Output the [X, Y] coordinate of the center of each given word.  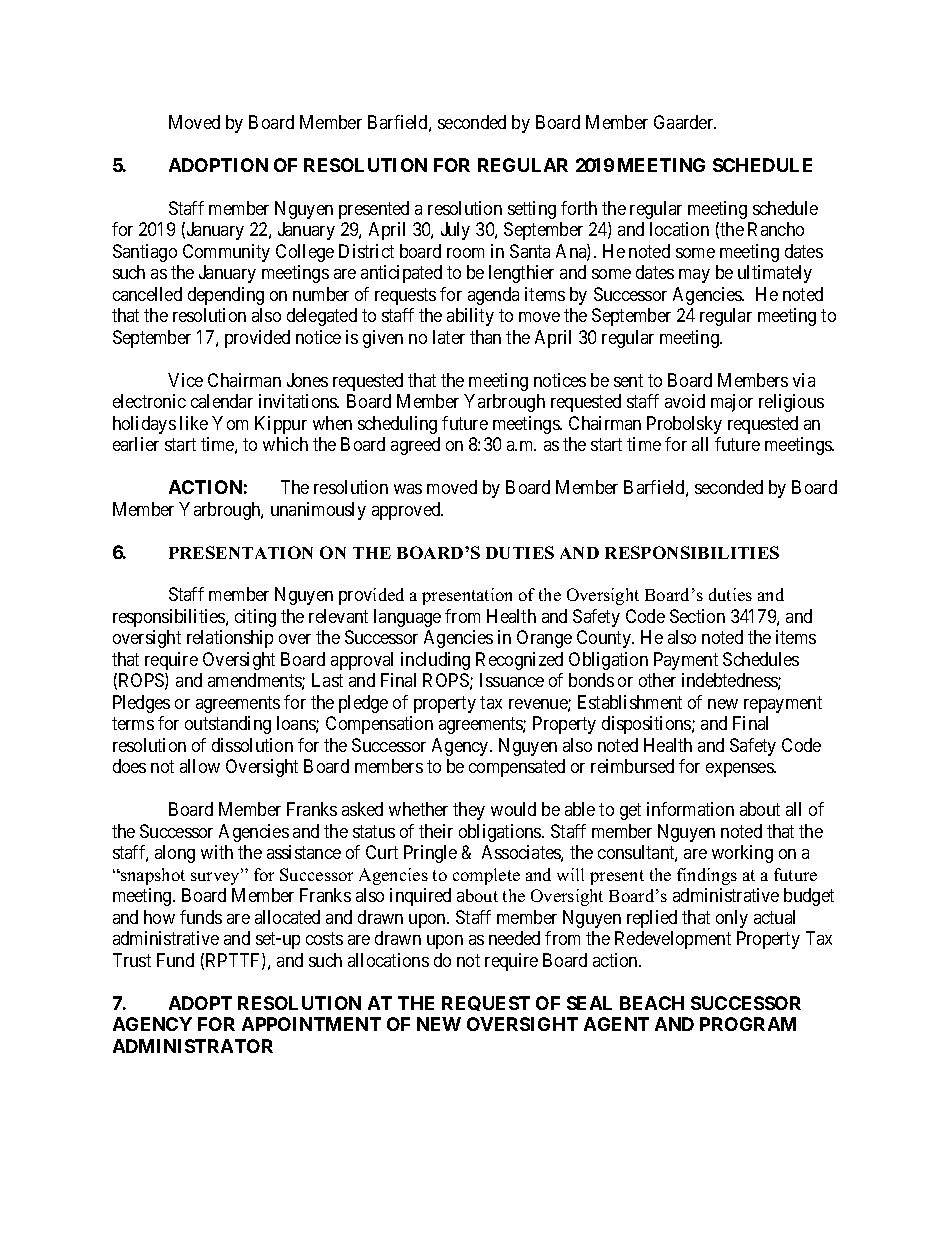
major [732, 403]
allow [200, 766]
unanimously [318, 511]
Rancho [776, 229]
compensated [517, 768]
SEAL [589, 1003]
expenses [740, 770]
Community [226, 253]
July [455, 231]
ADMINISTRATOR [193, 1046]
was [408, 489]
